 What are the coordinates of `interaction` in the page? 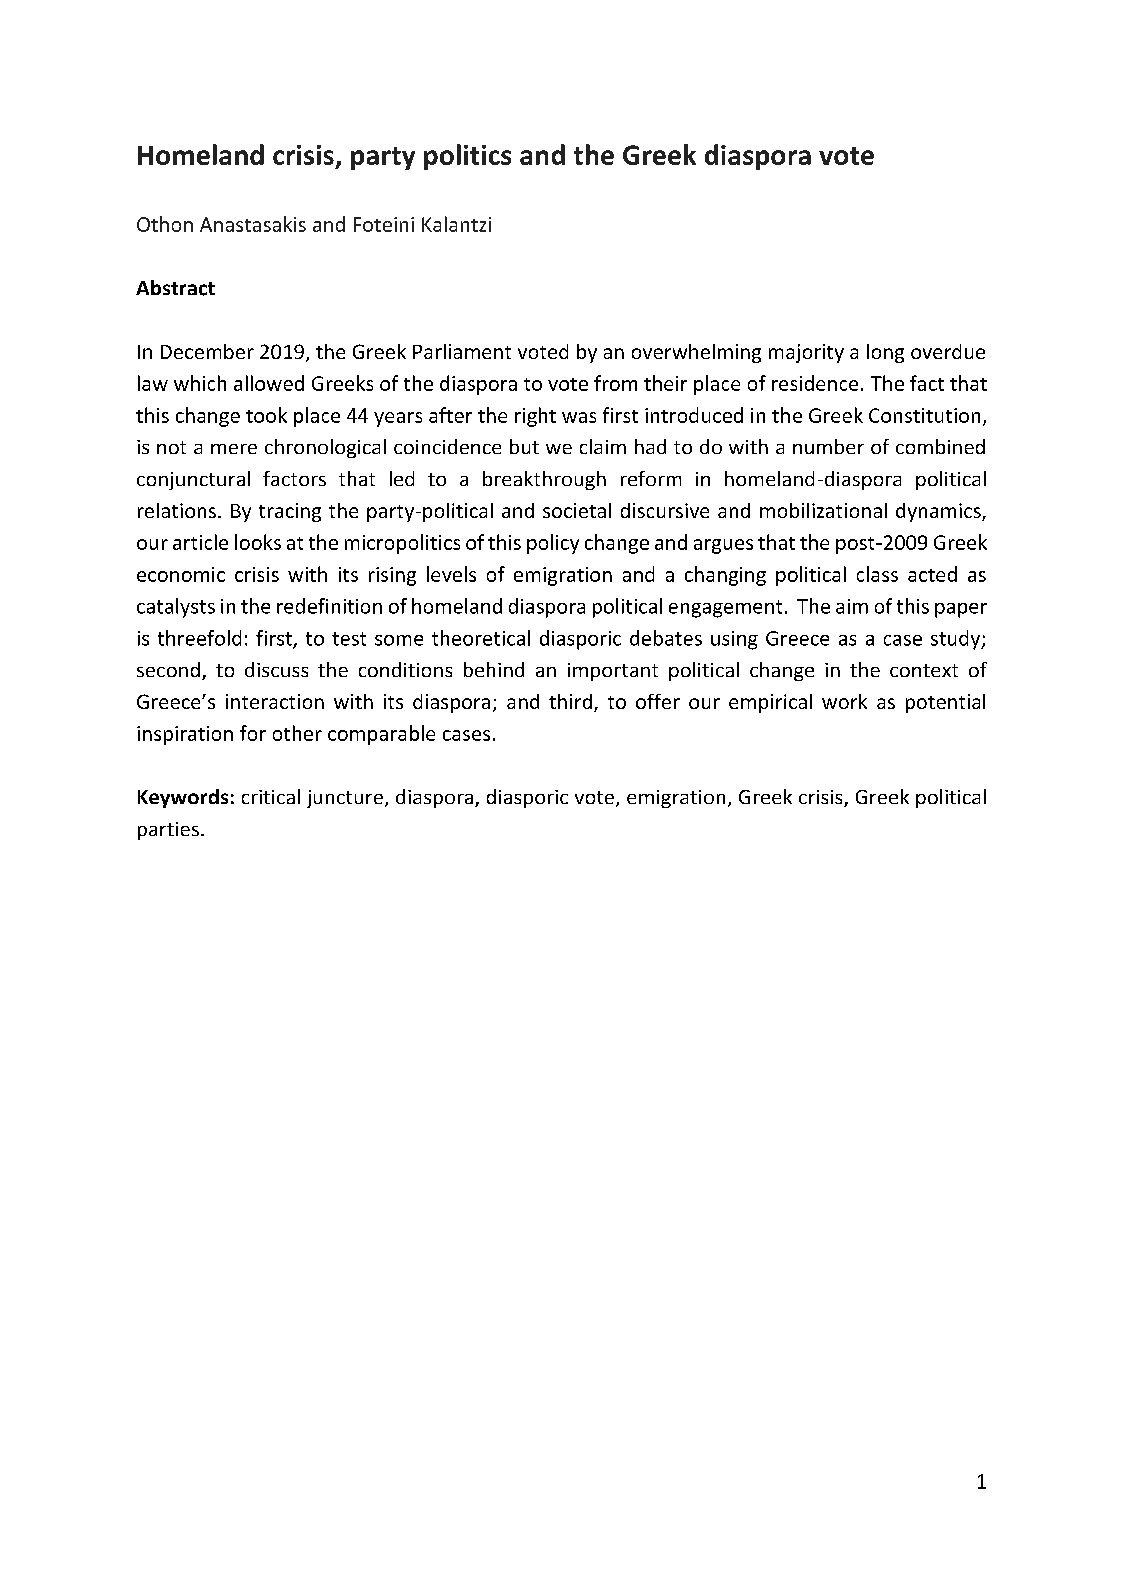 It's located at (275, 701).
